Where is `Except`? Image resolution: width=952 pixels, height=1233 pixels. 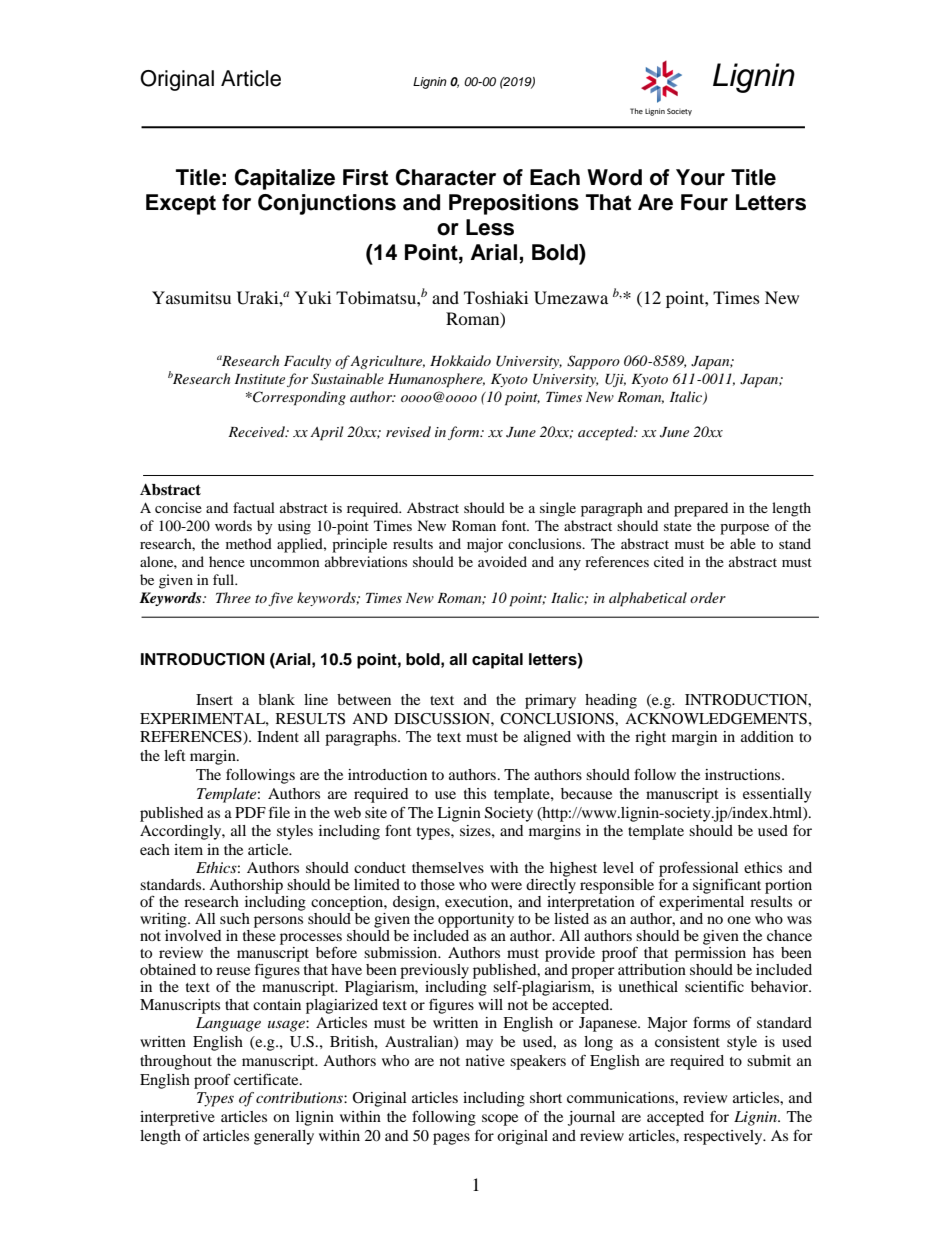
Except is located at coordinates (181, 204).
